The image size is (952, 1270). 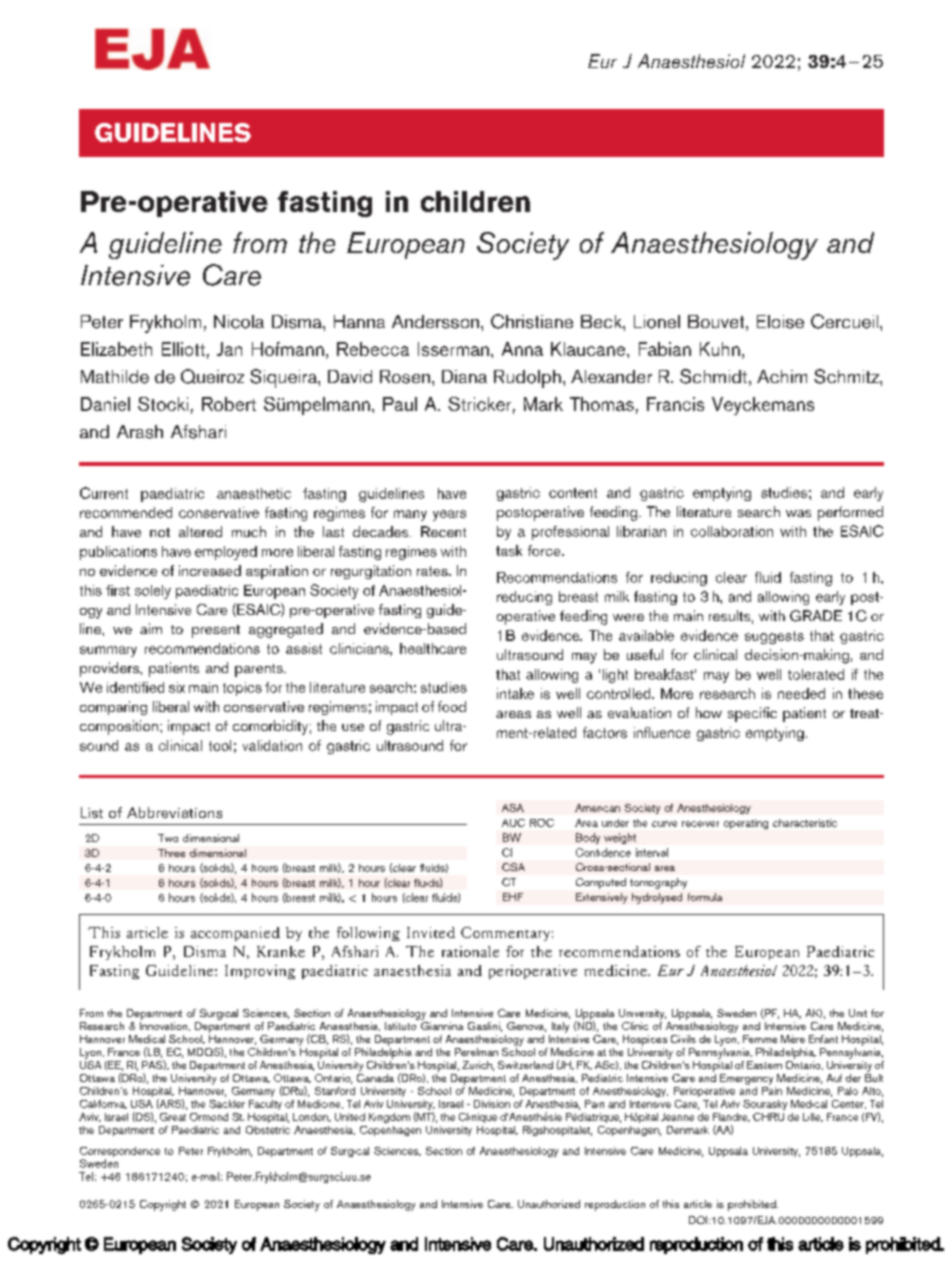 What do you see at coordinates (720, 349) in the image?
I see `Kuhn` at bounding box center [720, 349].
